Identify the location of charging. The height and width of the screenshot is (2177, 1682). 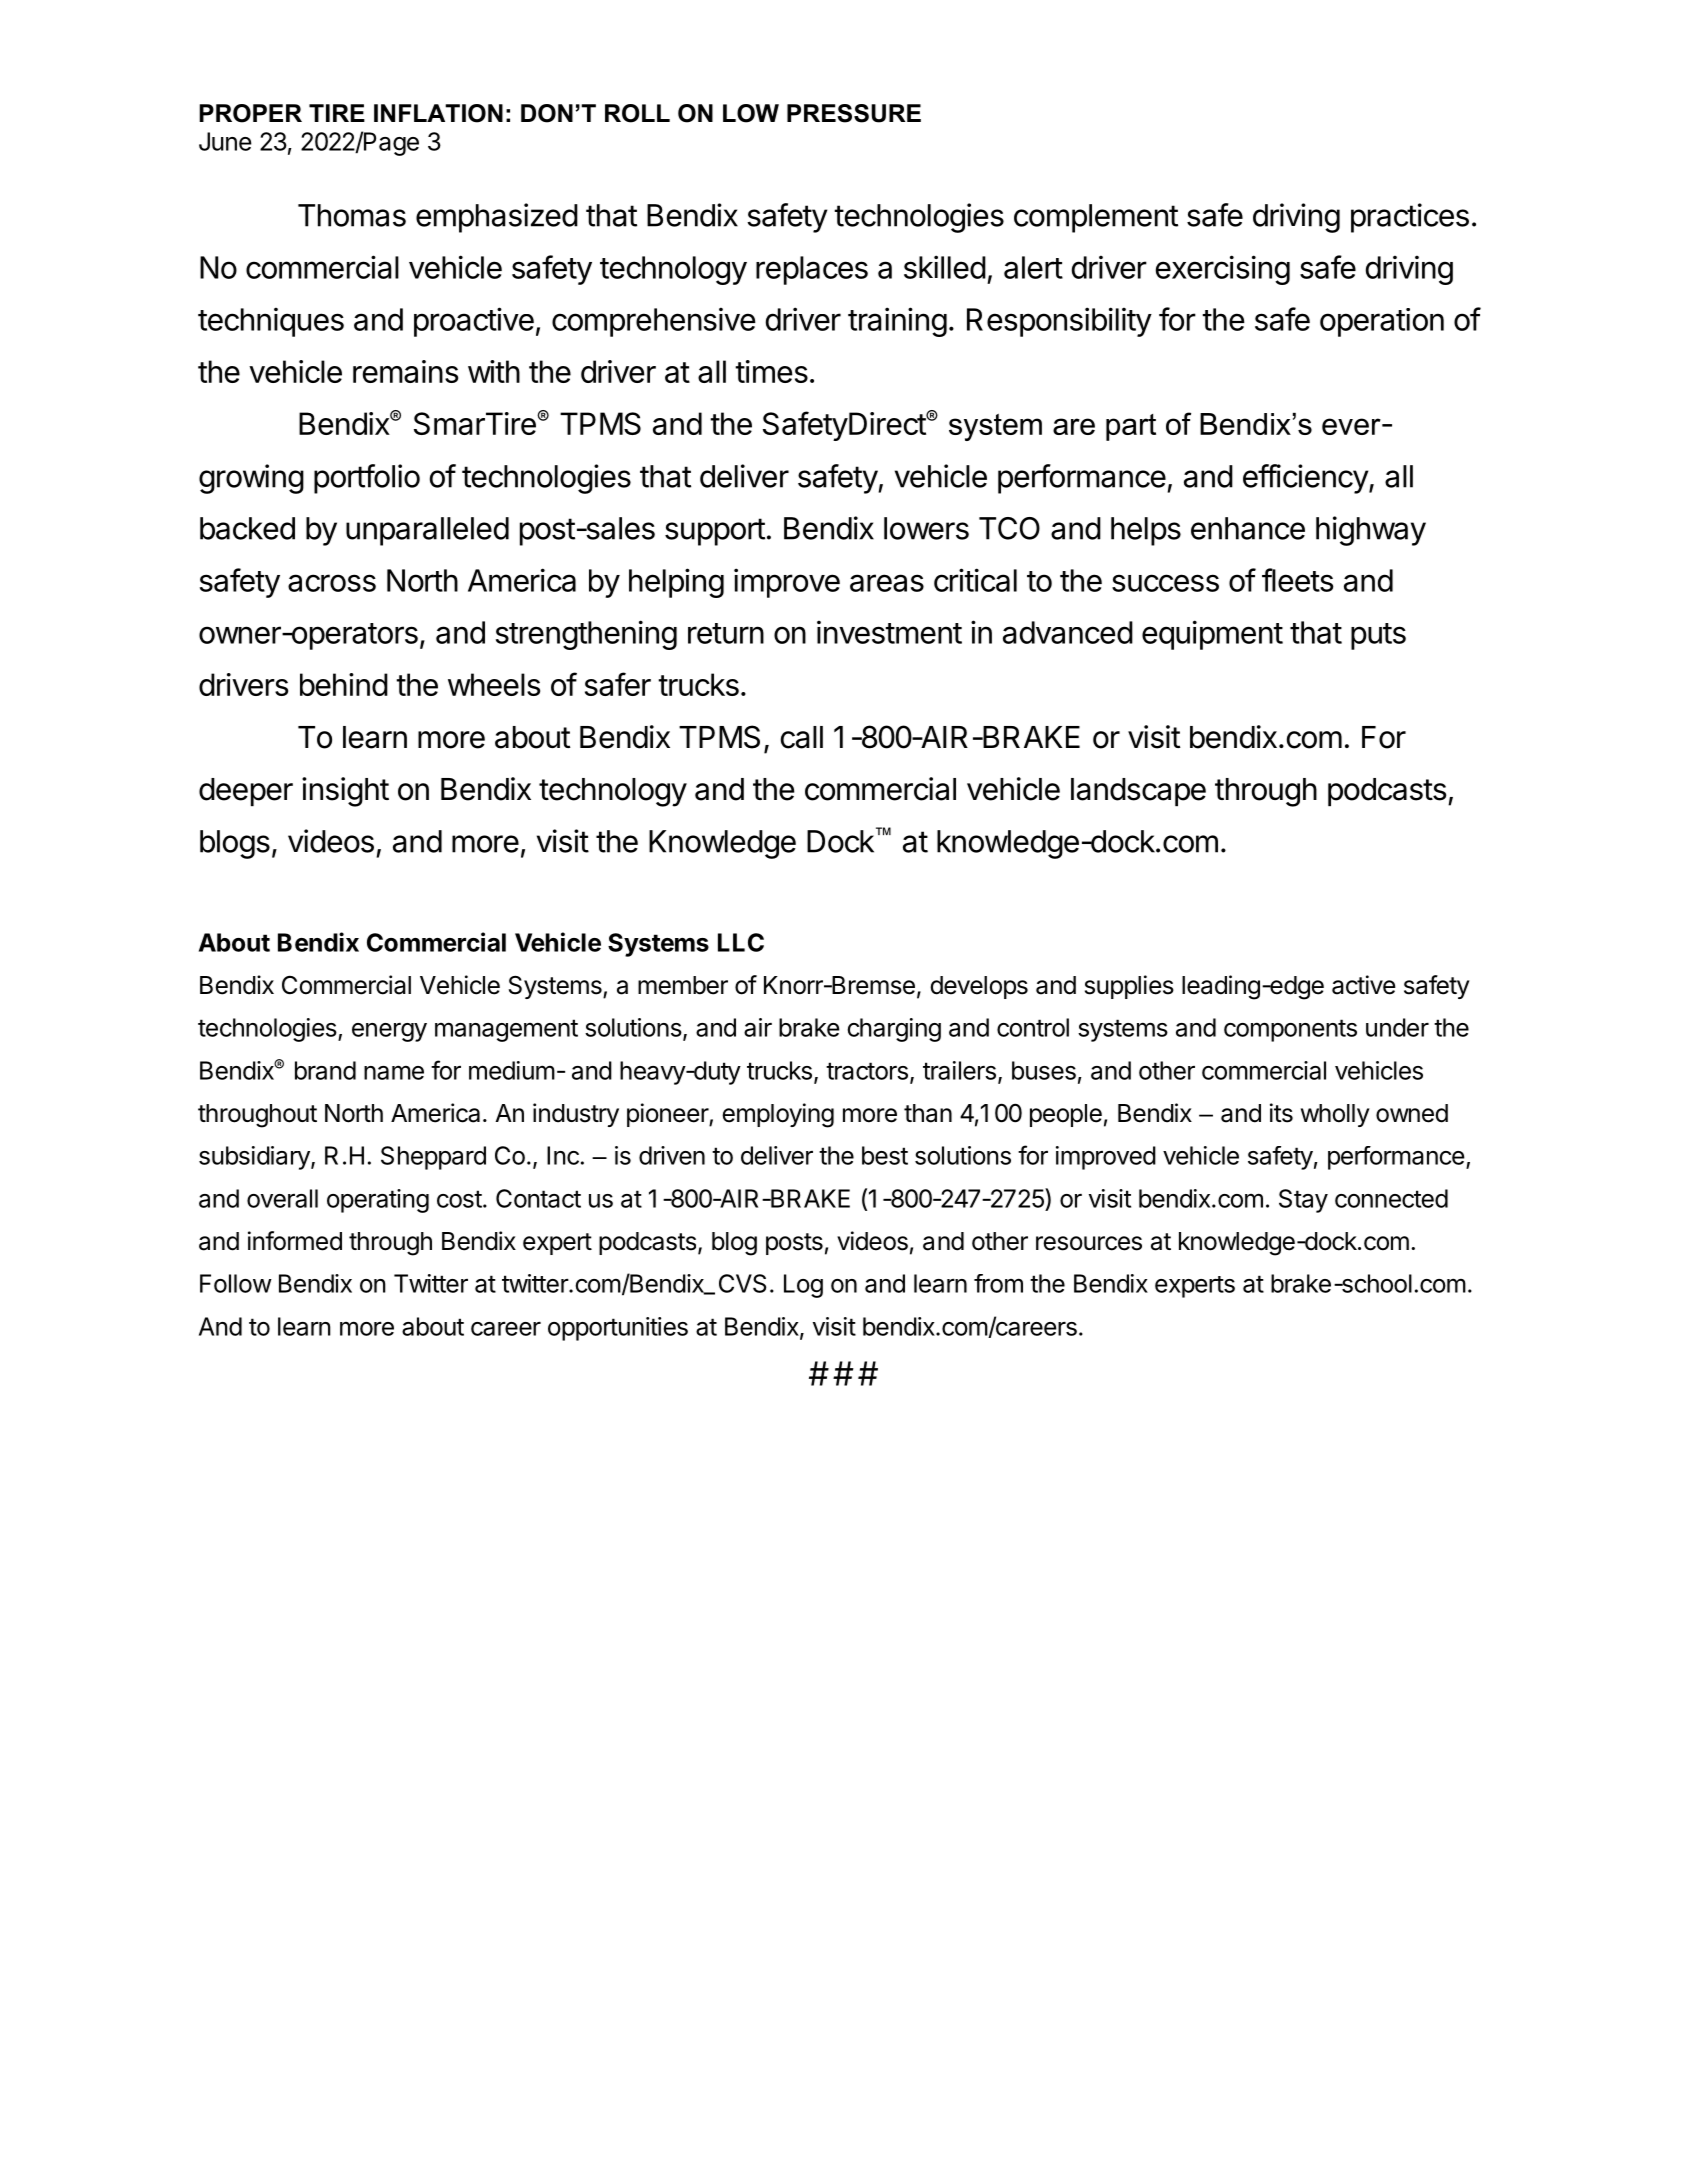
(894, 1030).
